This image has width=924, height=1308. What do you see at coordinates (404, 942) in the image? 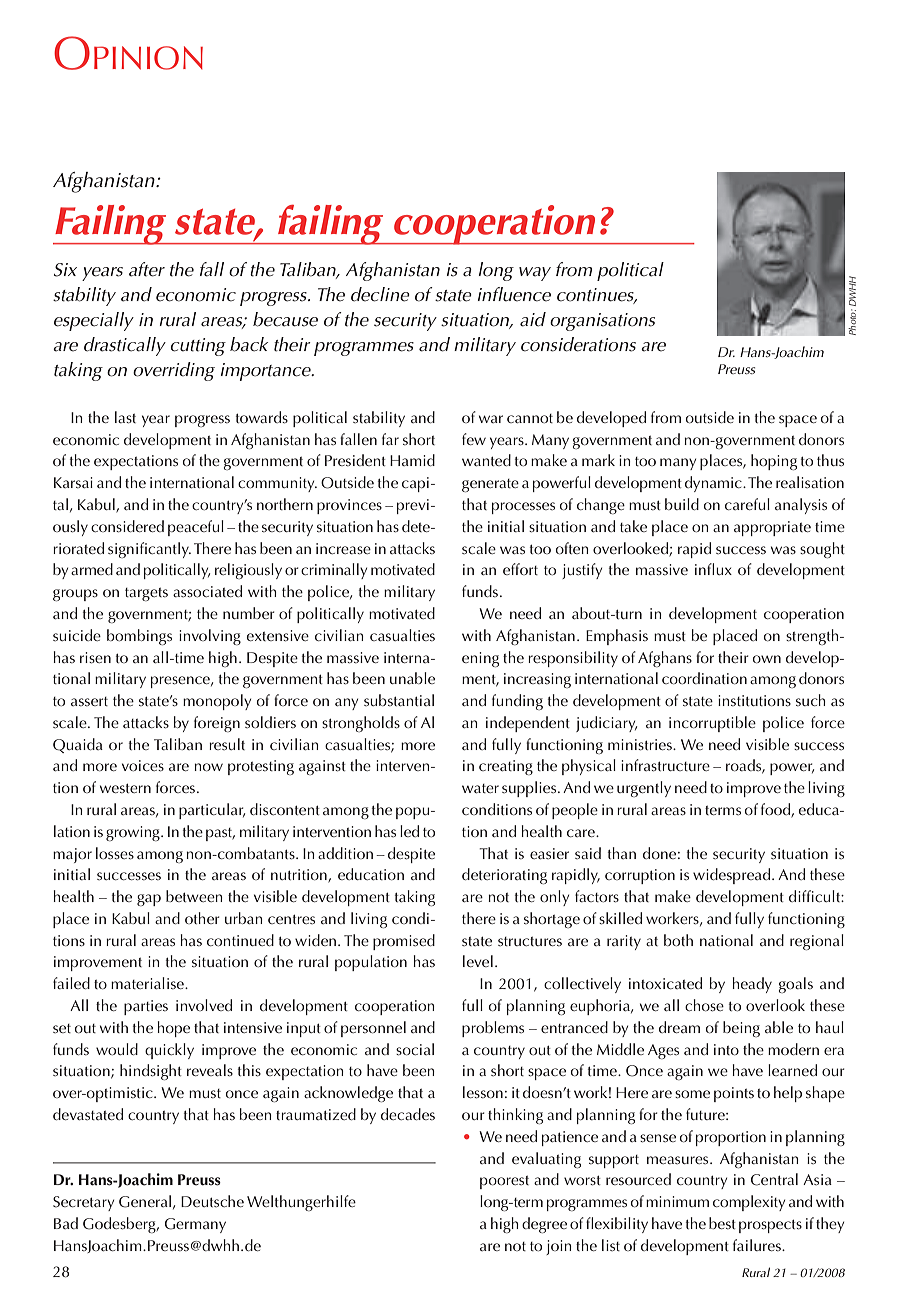
I see `promised` at bounding box center [404, 942].
